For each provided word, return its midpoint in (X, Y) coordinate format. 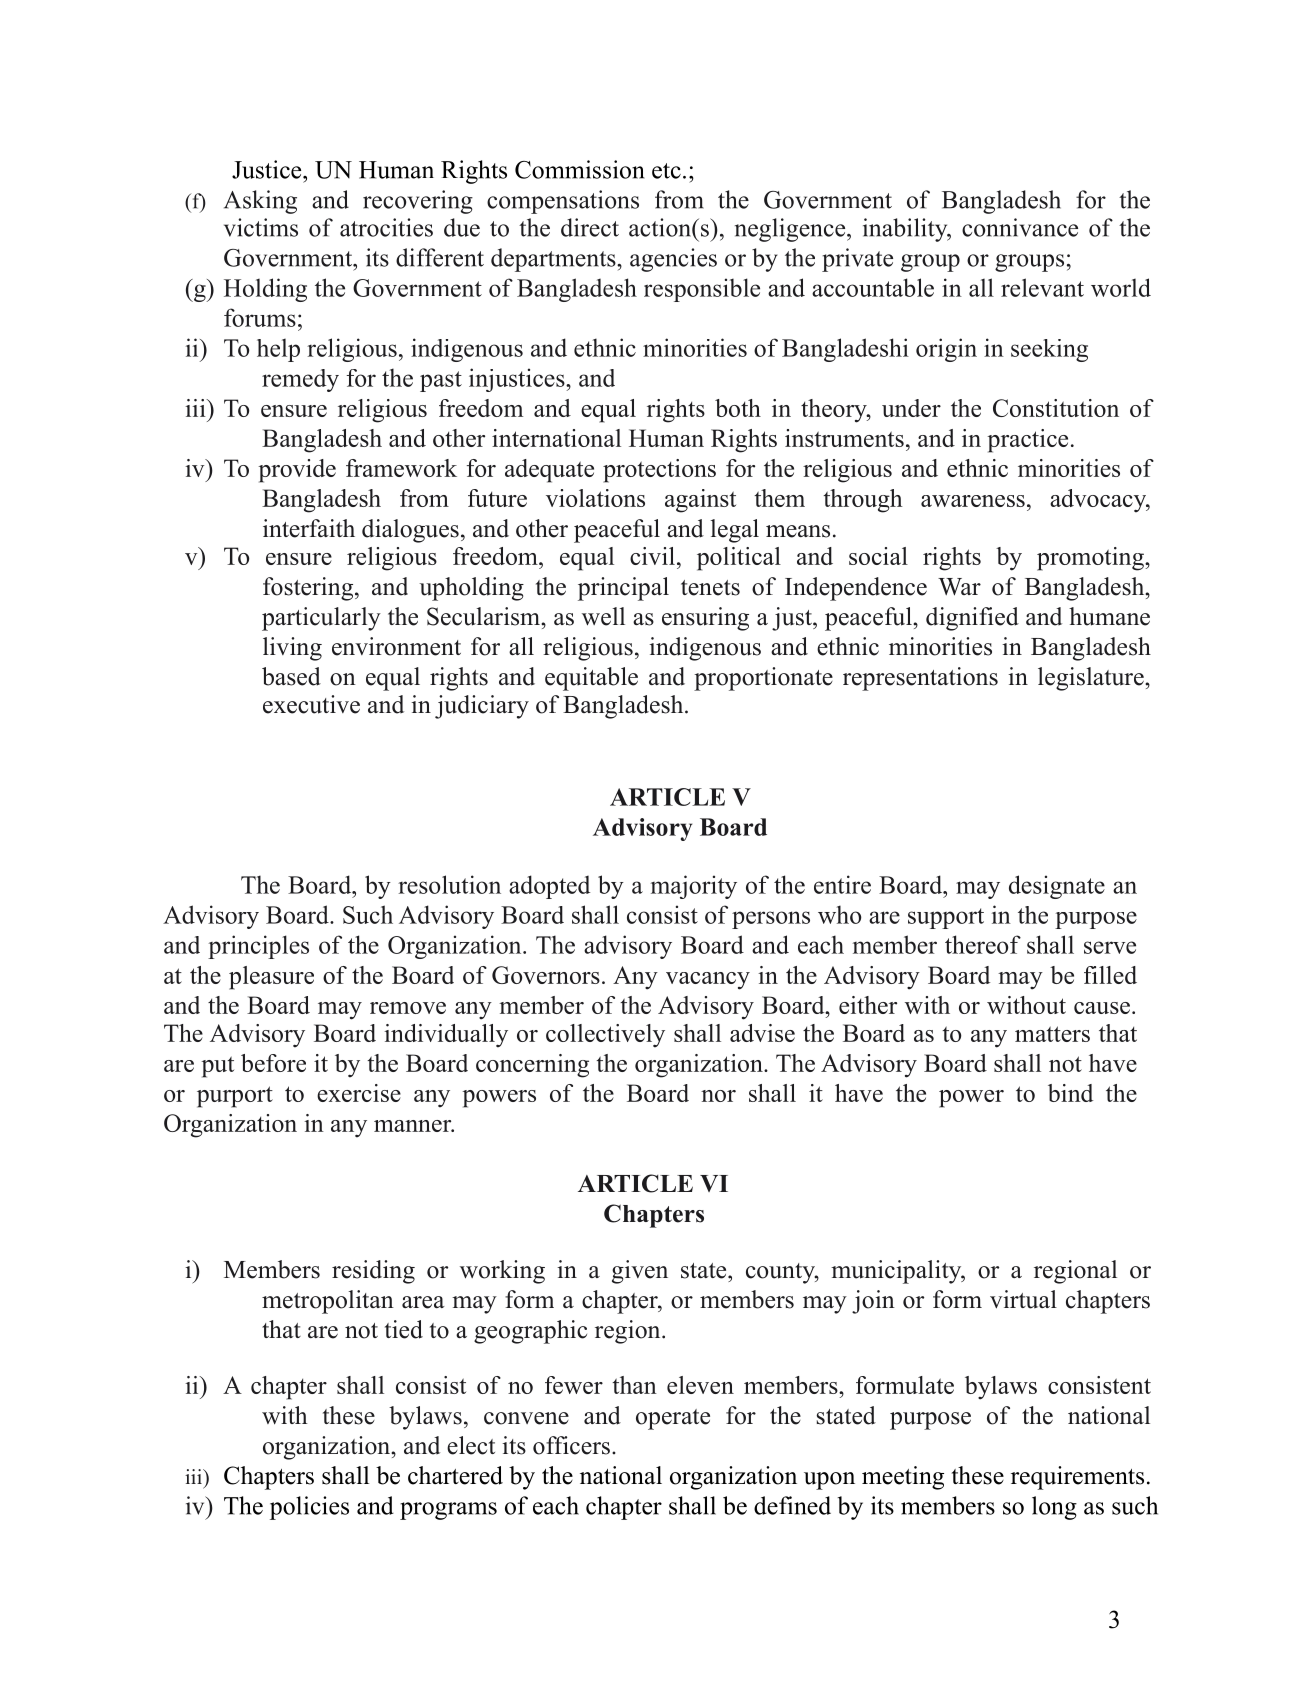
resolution (449, 884)
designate (1057, 887)
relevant (1042, 287)
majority (694, 887)
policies (309, 1508)
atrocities (386, 227)
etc (666, 171)
